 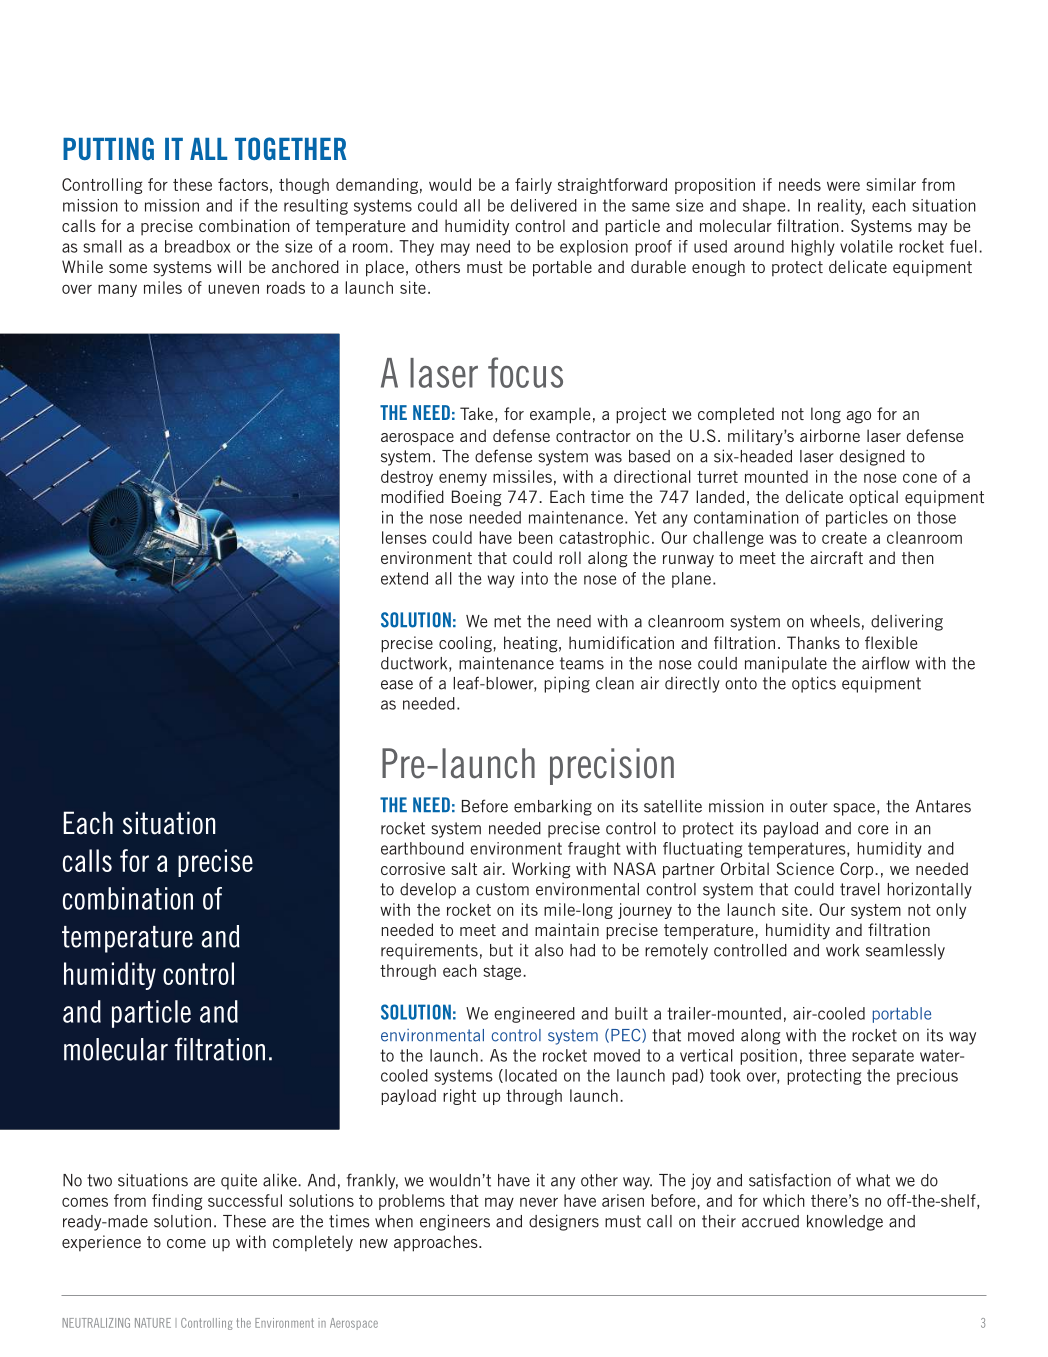 What do you see at coordinates (243, 184) in the image?
I see `factors` at bounding box center [243, 184].
